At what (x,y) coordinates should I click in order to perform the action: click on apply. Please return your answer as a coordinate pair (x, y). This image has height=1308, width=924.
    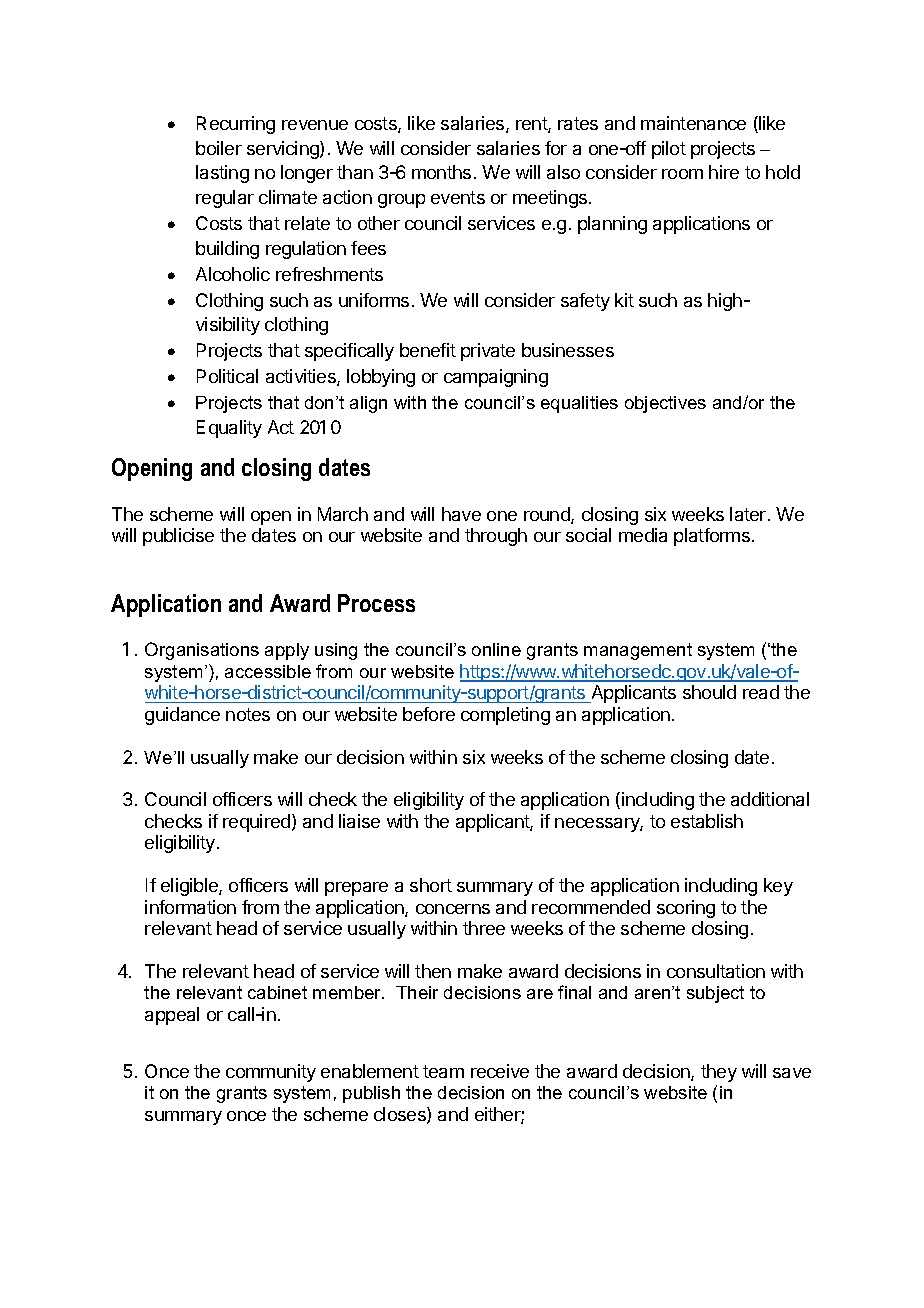
    Looking at the image, I should click on (287, 651).
